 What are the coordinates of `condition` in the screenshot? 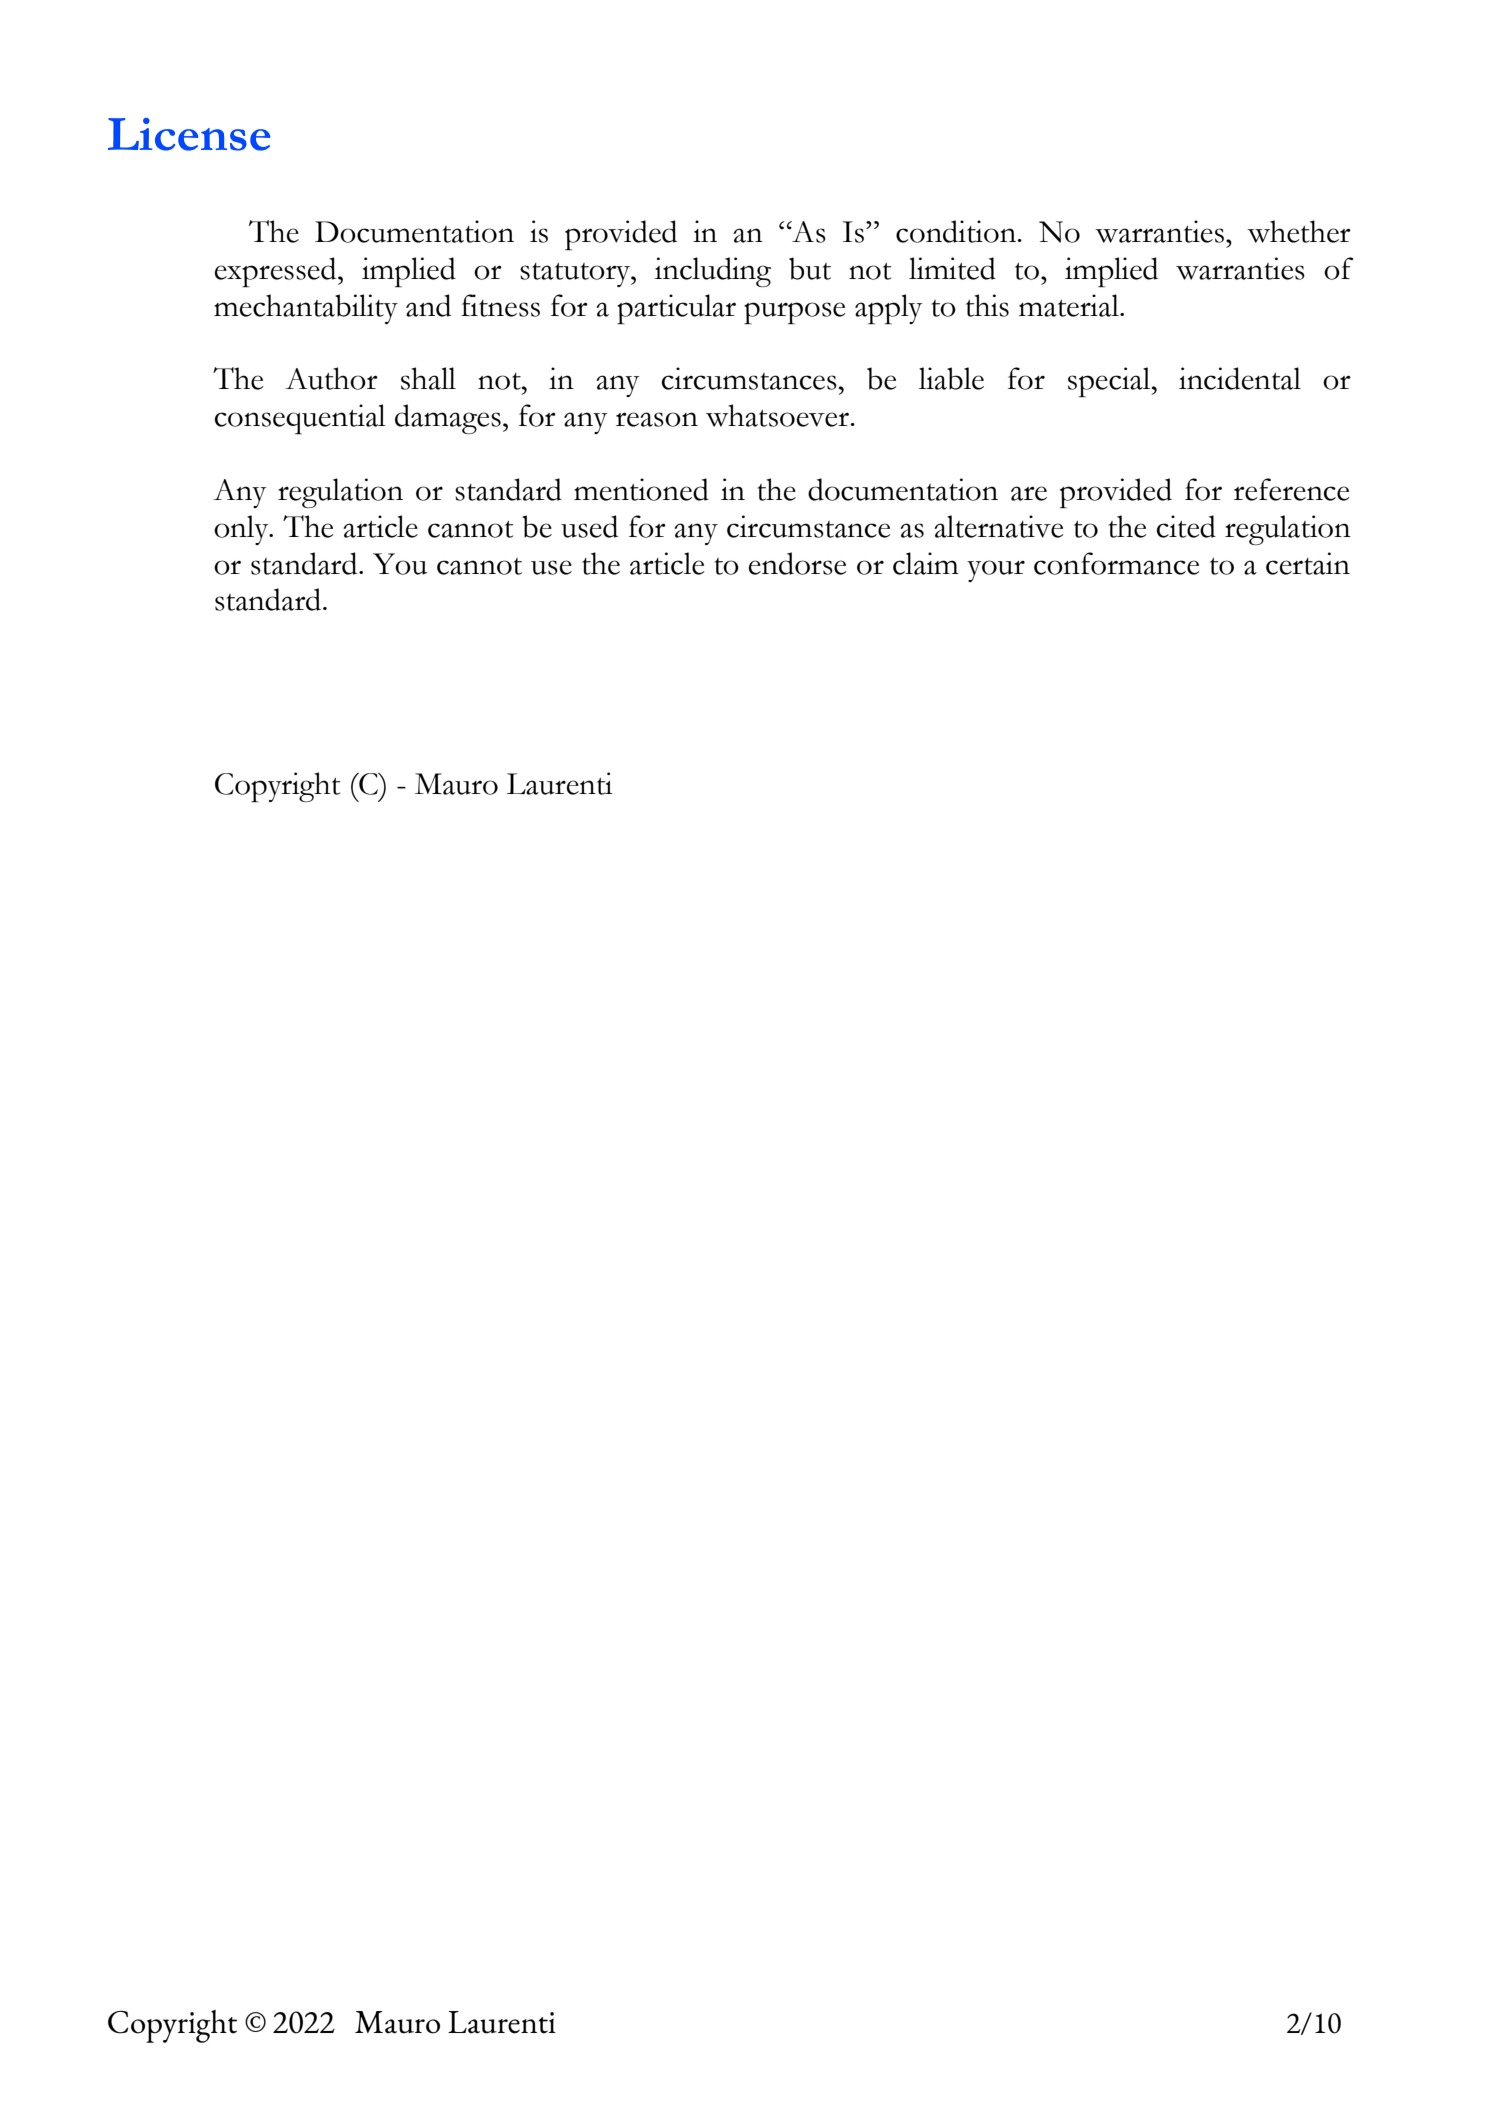 It's located at (957, 231).
